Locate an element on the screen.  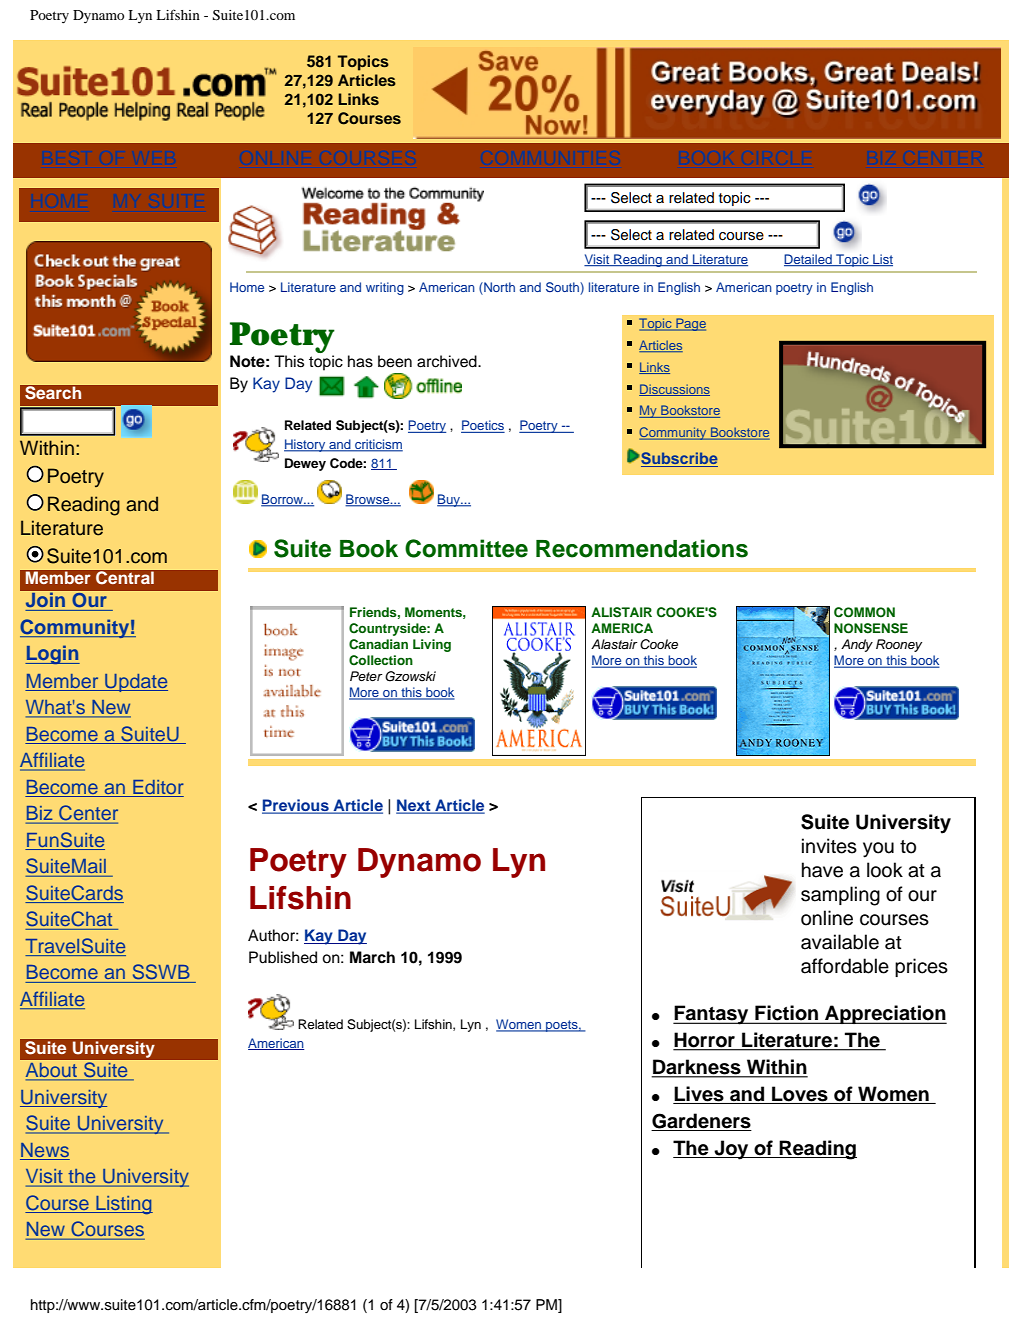
Gardeners is located at coordinates (701, 1121).
